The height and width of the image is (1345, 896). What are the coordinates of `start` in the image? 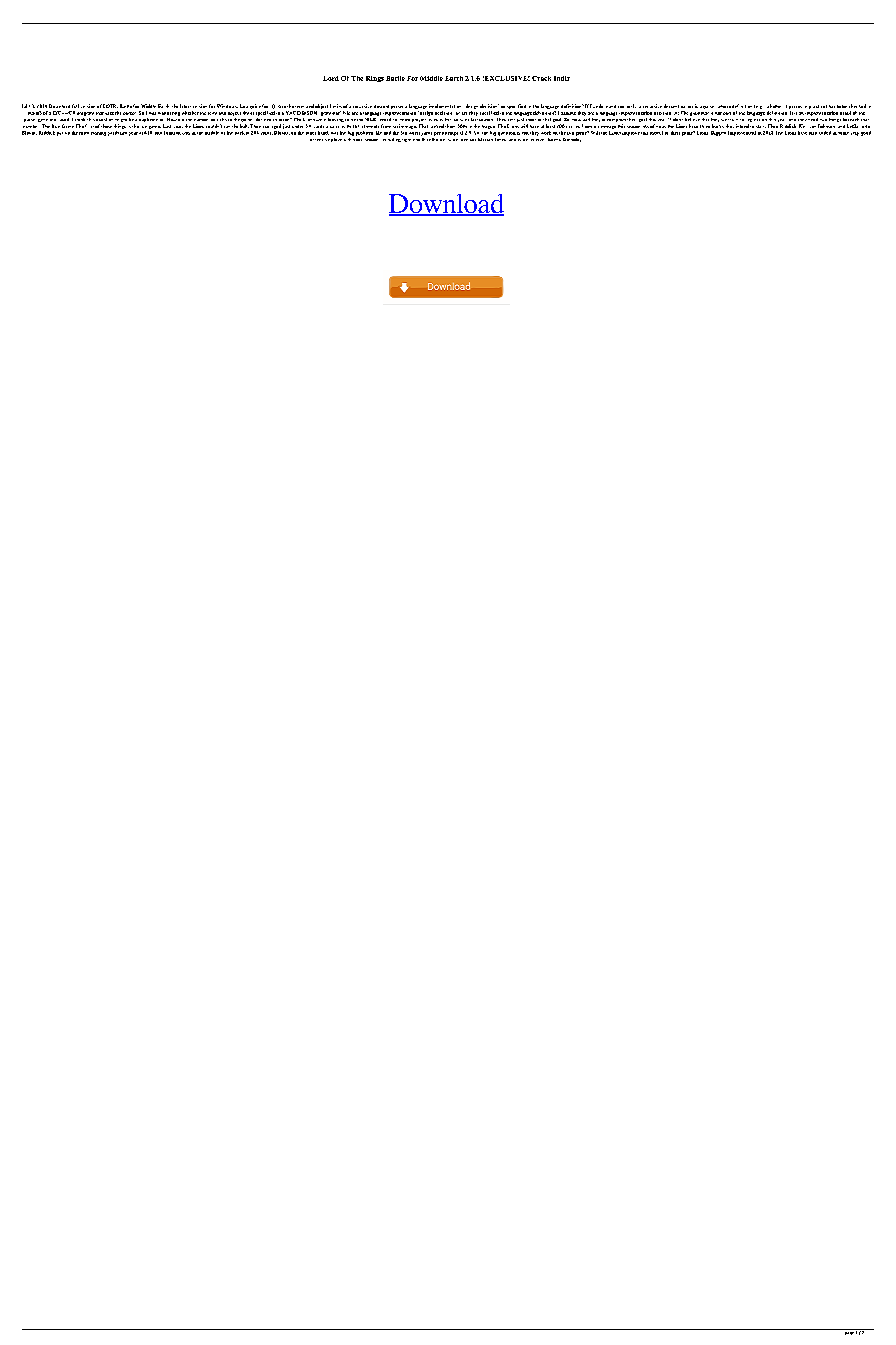 It's located at (761, 126).
